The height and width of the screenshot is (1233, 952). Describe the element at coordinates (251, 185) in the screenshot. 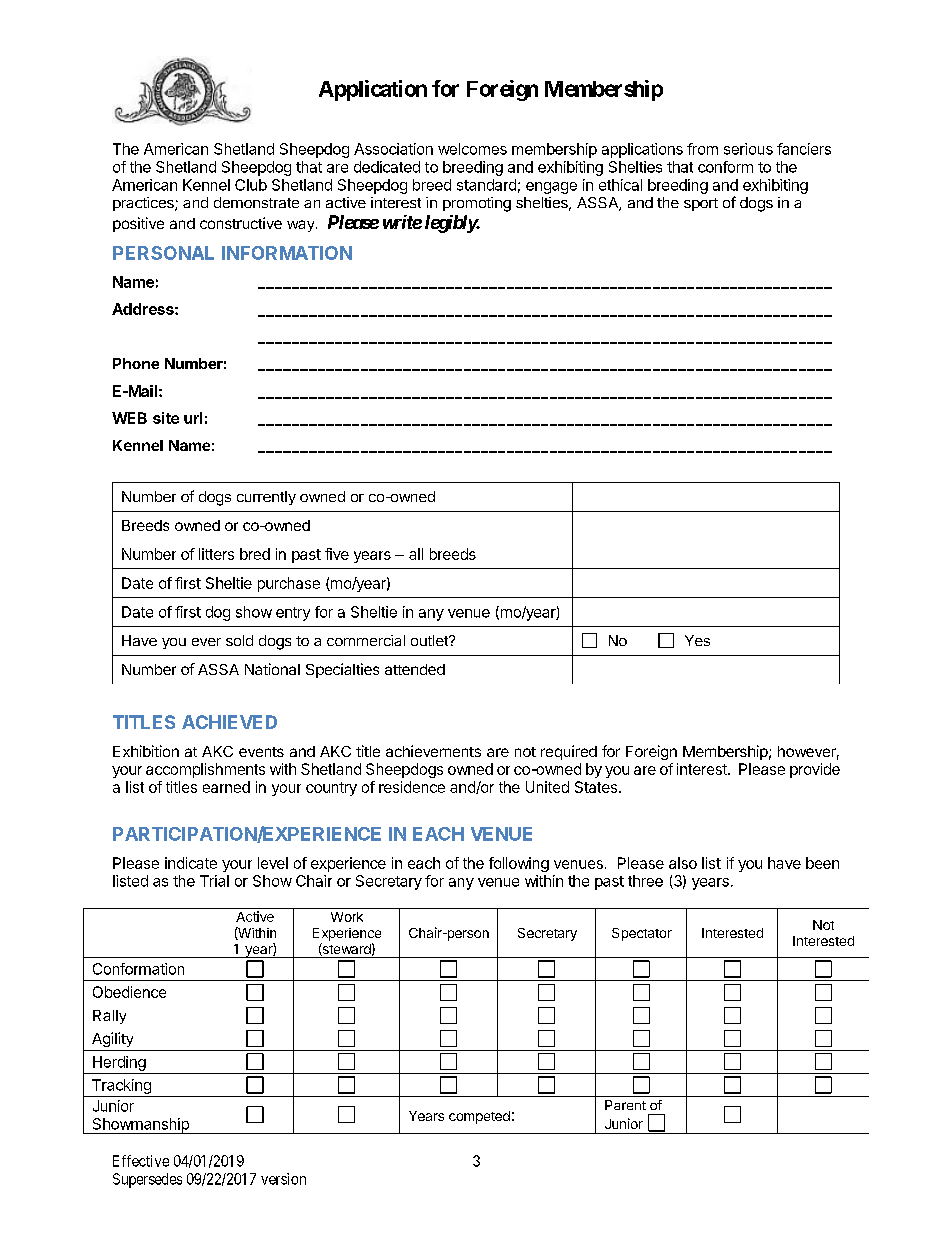

I see `Club` at that location.
